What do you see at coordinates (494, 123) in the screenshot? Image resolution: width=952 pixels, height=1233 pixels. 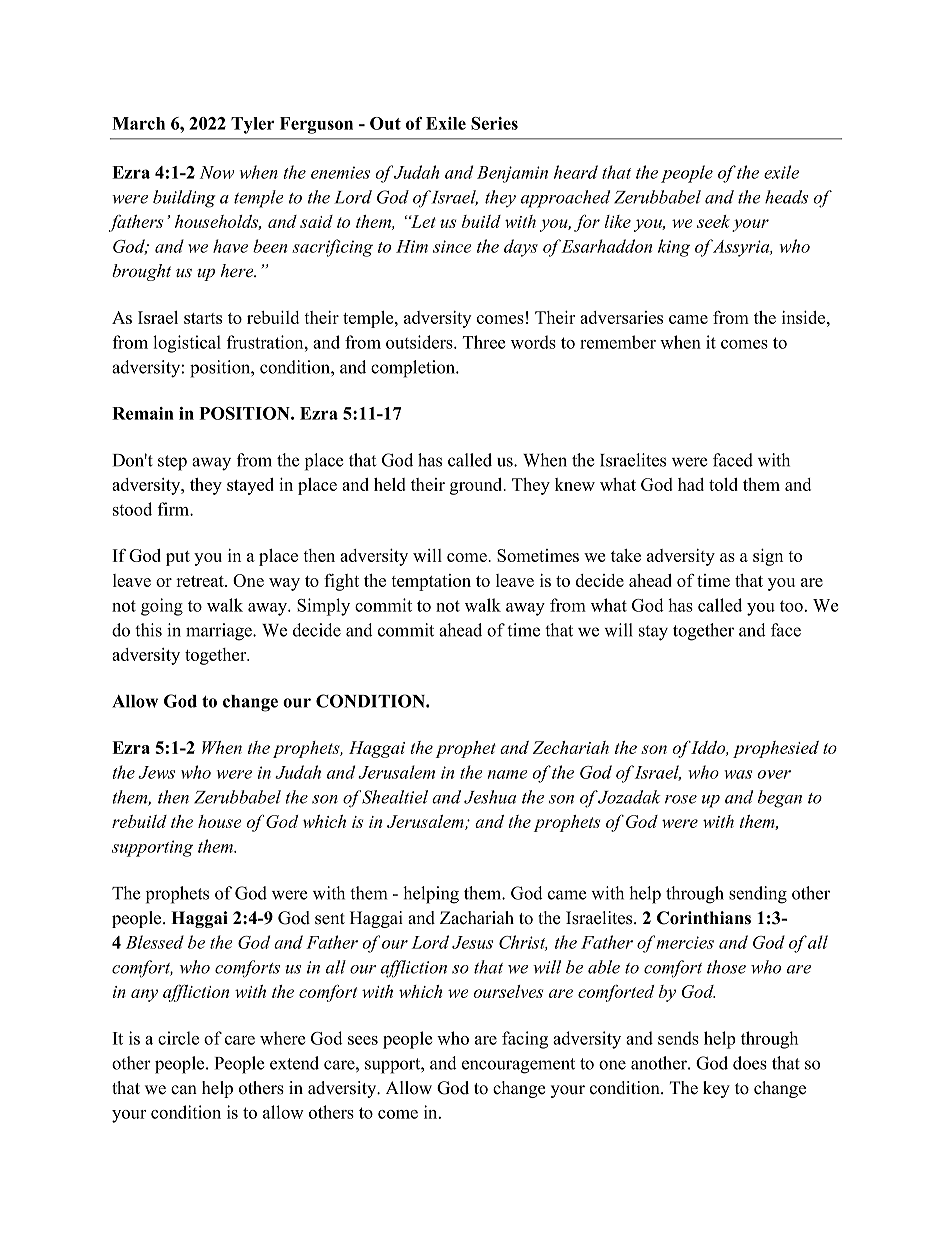 I see `Series` at bounding box center [494, 123].
